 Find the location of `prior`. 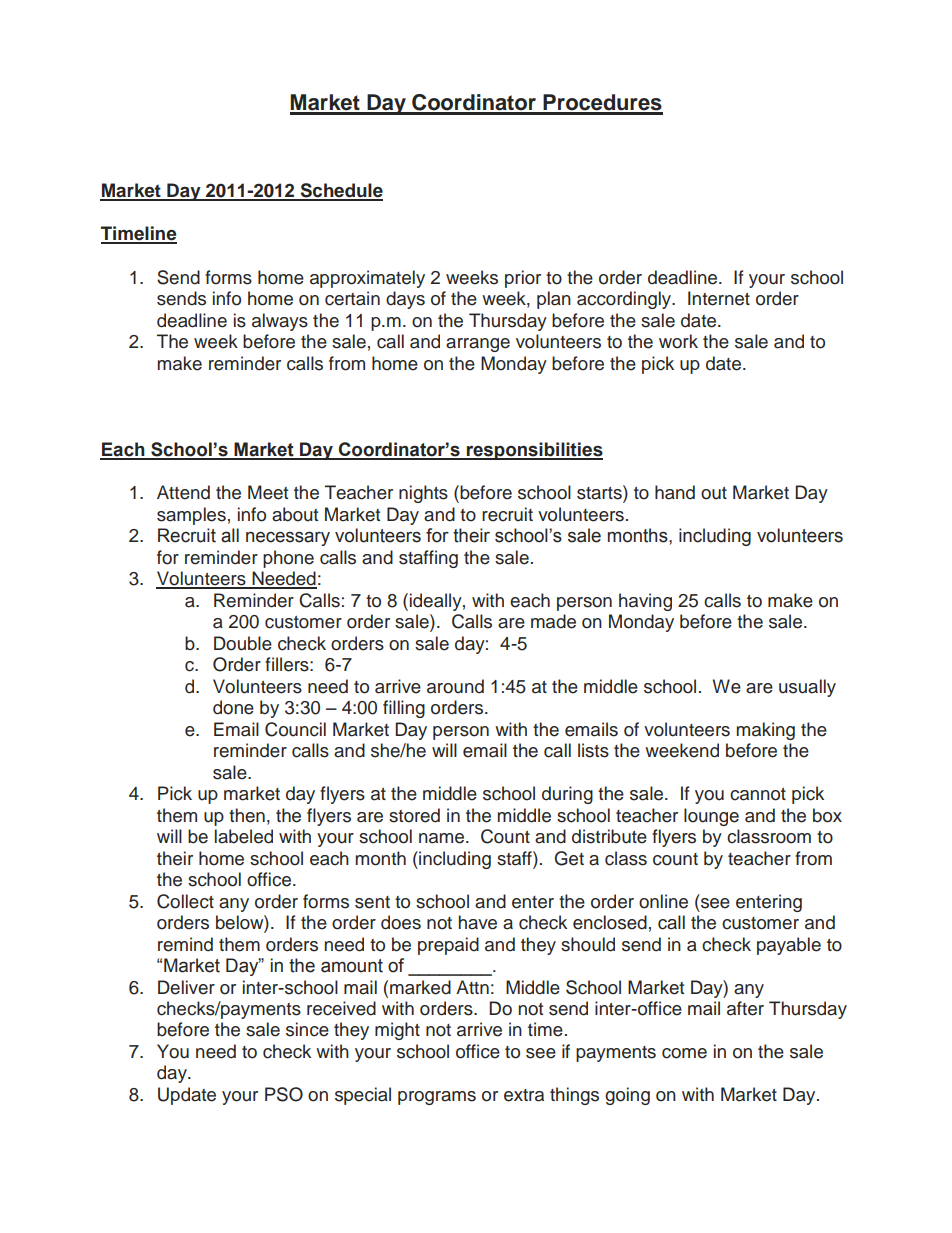

prior is located at coordinates (523, 279).
